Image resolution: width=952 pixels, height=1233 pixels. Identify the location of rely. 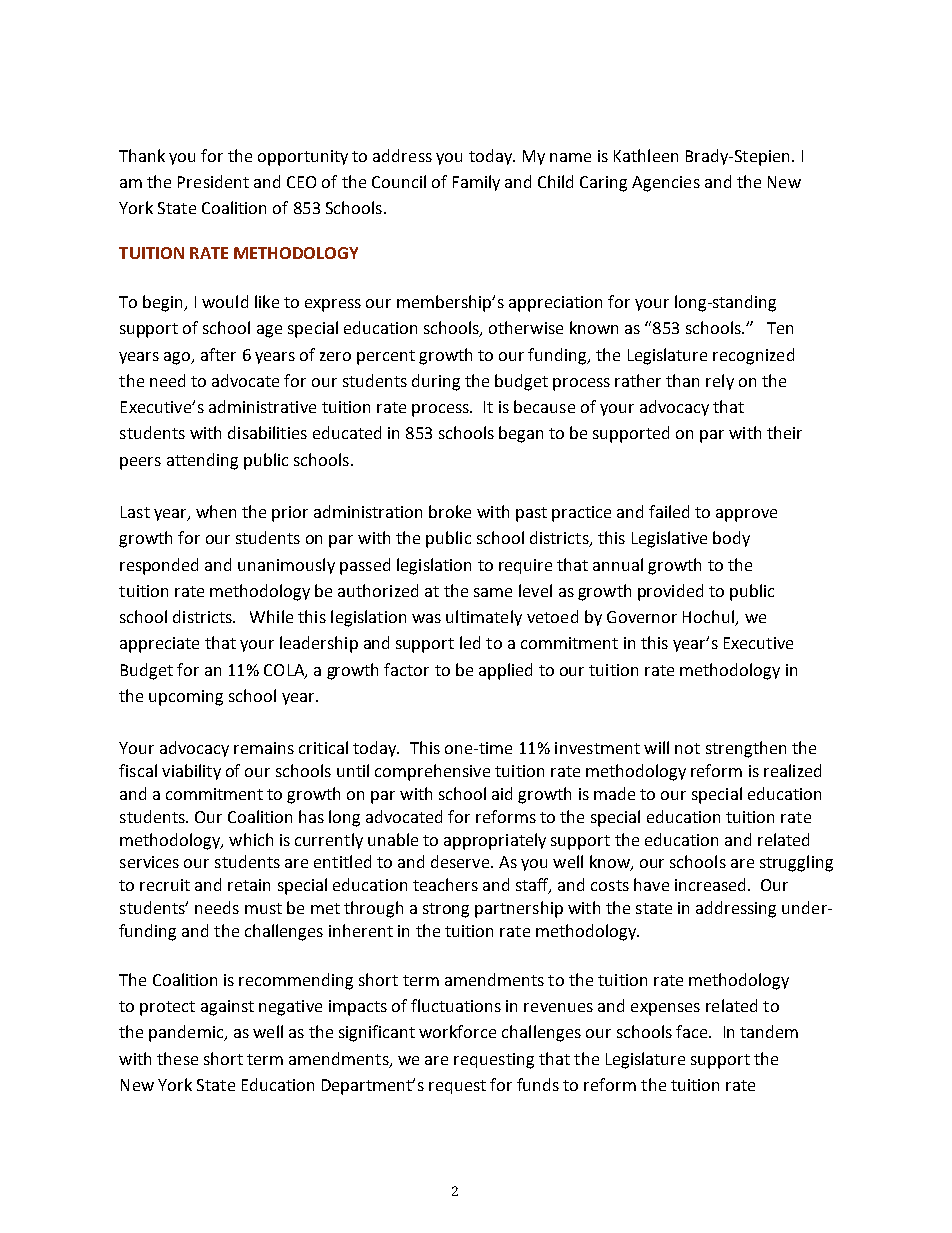
(720, 382).
